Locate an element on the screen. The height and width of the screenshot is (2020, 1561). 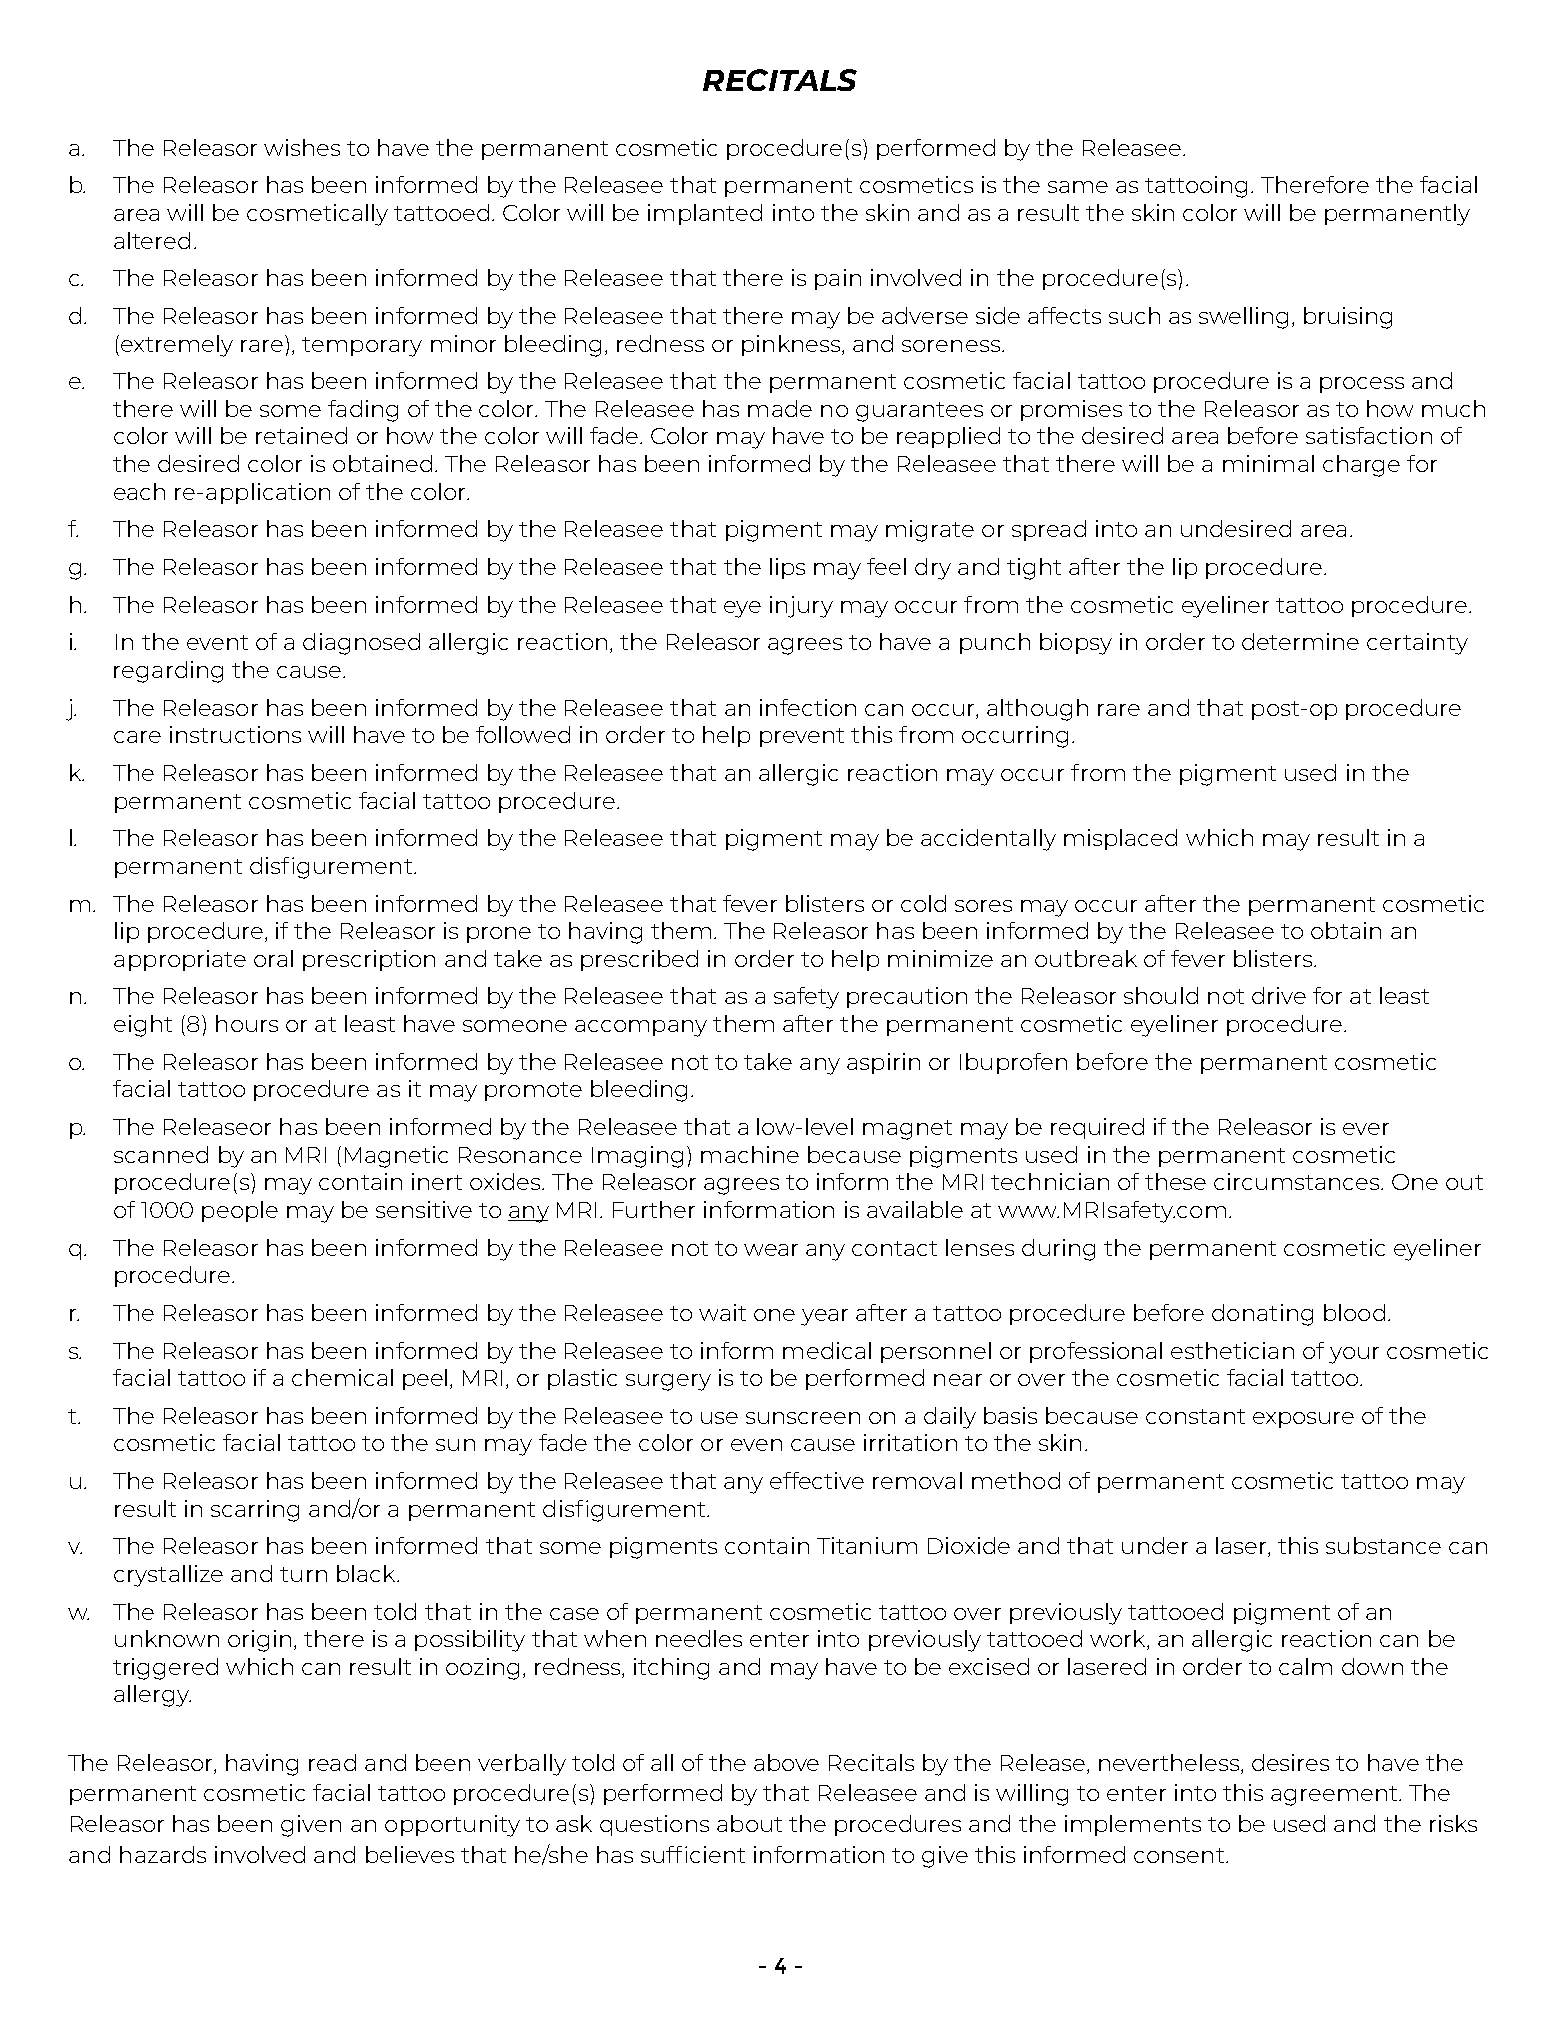
machine is located at coordinates (750, 1154).
